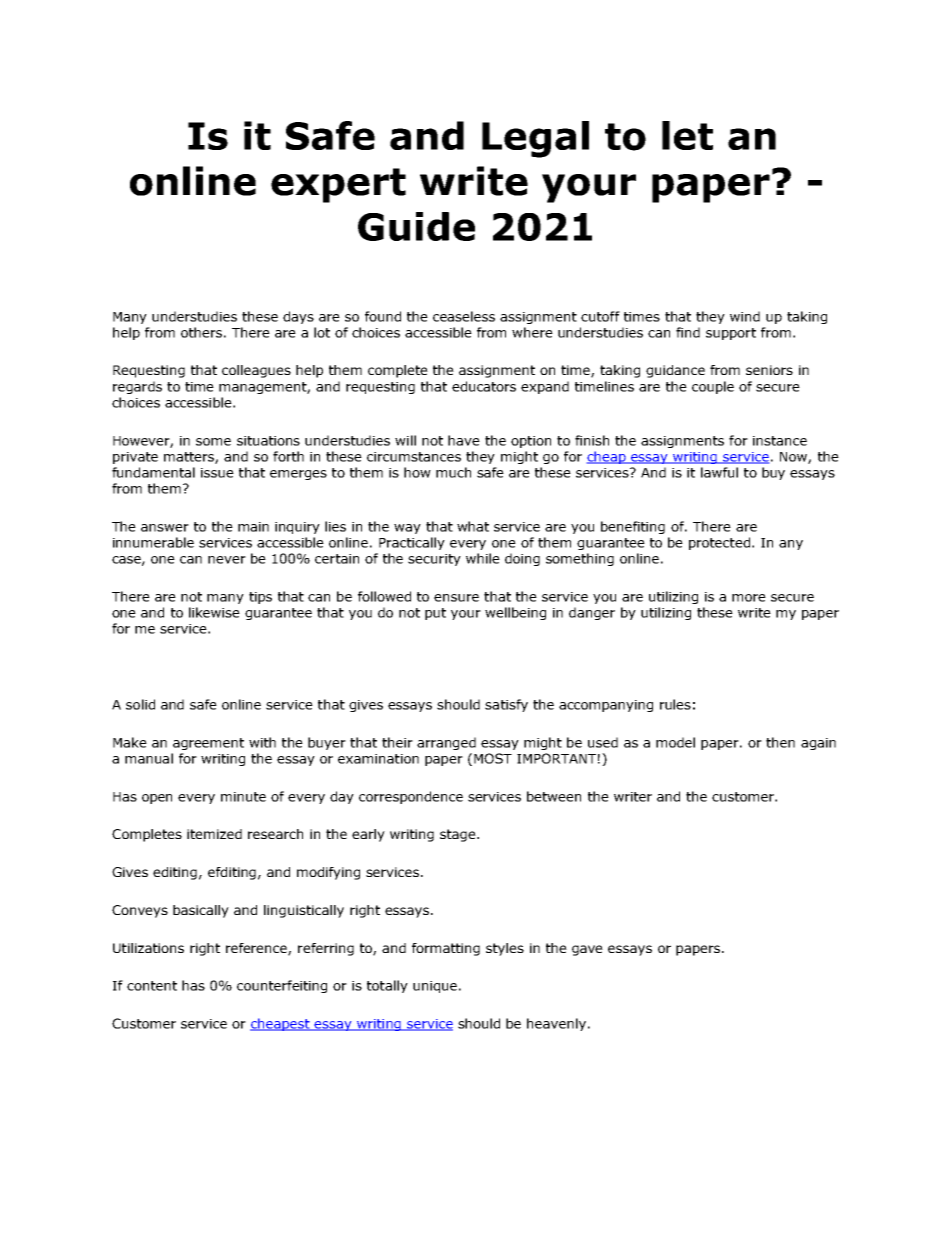  I want to click on Legal, so click(535, 139).
